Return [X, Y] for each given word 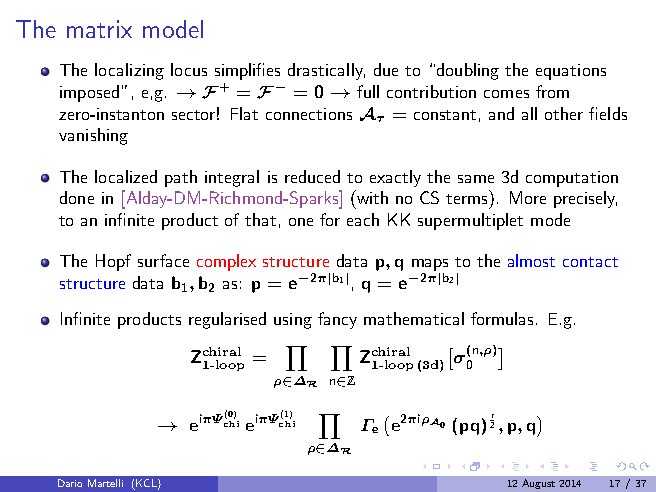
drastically [326, 71]
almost [531, 260]
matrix [99, 29]
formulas [504, 318]
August [538, 484]
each [363, 219]
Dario [70, 483]
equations [571, 72]
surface [163, 260]
